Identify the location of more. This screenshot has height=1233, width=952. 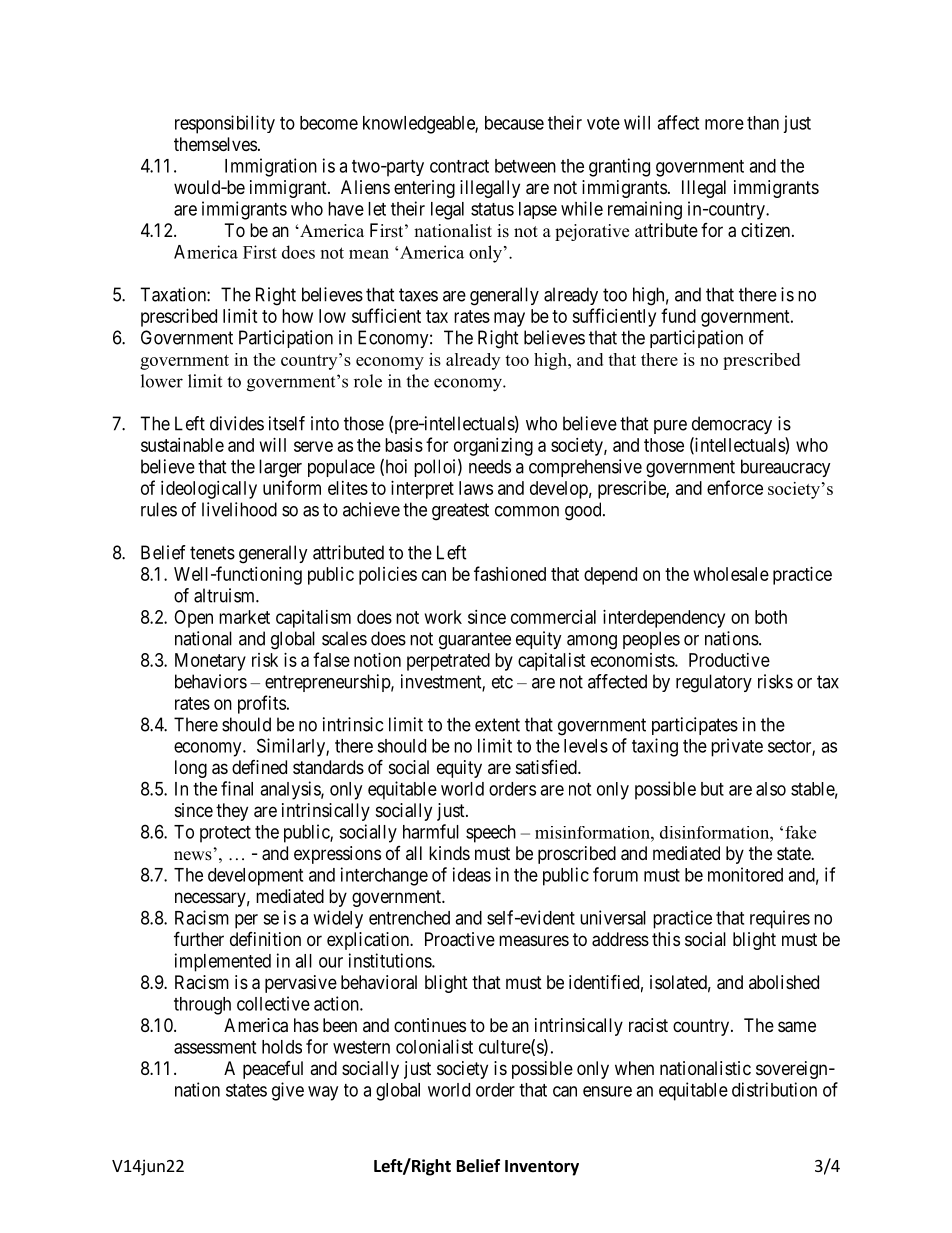
(724, 124).
